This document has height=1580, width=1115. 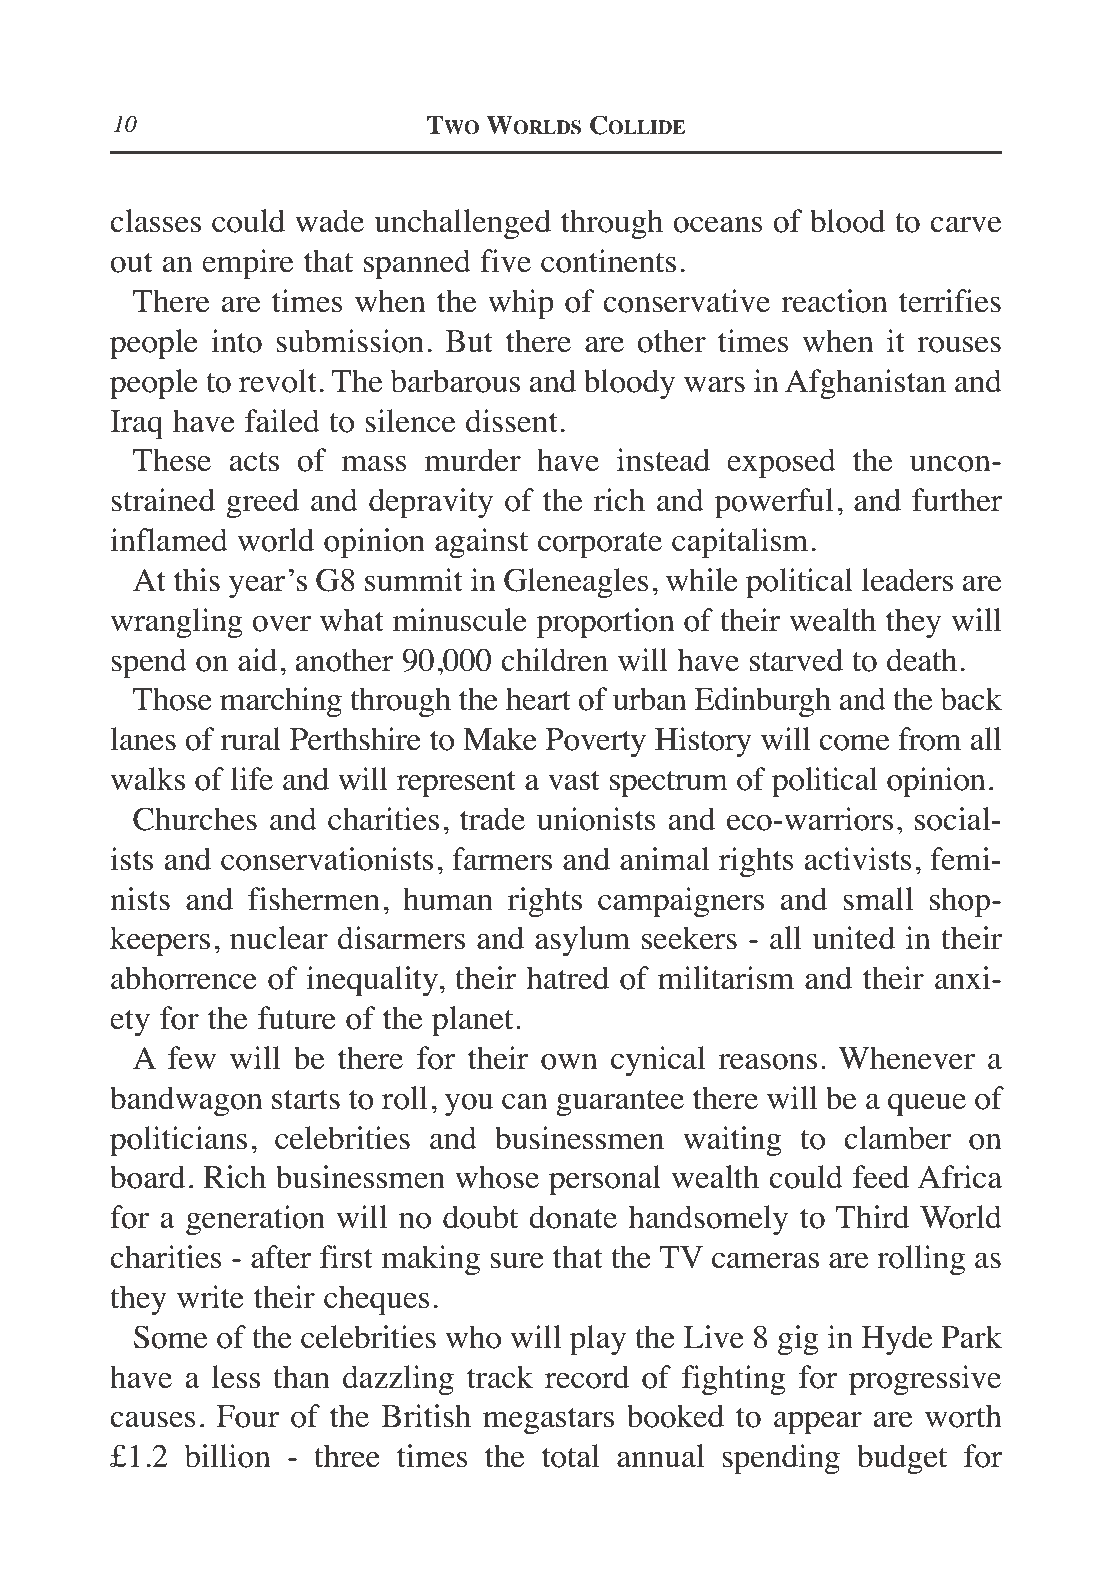 What do you see at coordinates (178, 1141) in the document?
I see `politicians` at bounding box center [178, 1141].
